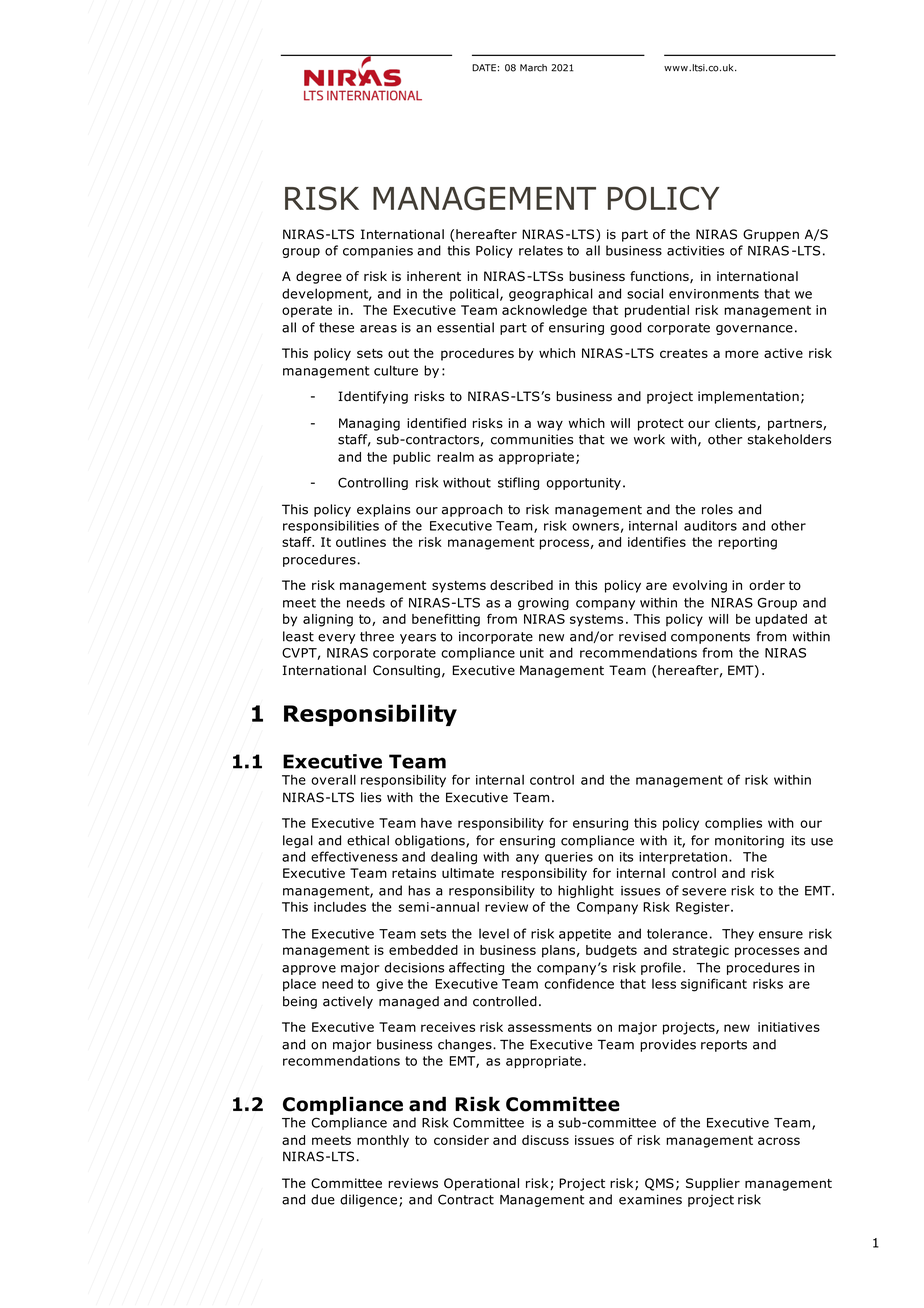 Image resolution: width=924 pixels, height=1308 pixels. Describe the element at coordinates (545, 1140) in the screenshot. I see `discuss` at that location.
